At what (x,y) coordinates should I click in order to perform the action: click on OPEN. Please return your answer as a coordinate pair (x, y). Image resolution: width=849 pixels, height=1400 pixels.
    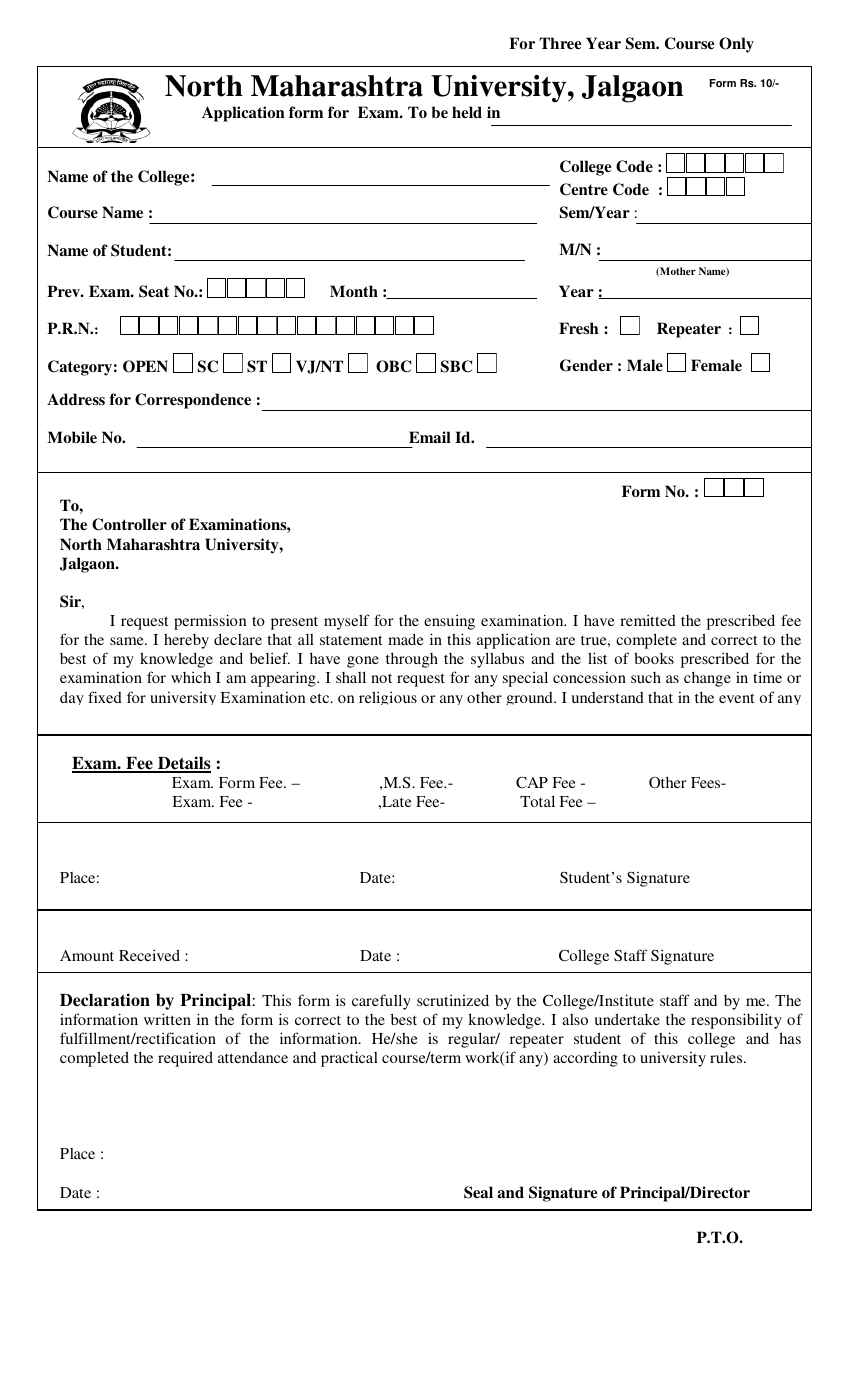
    Looking at the image, I should click on (145, 366).
